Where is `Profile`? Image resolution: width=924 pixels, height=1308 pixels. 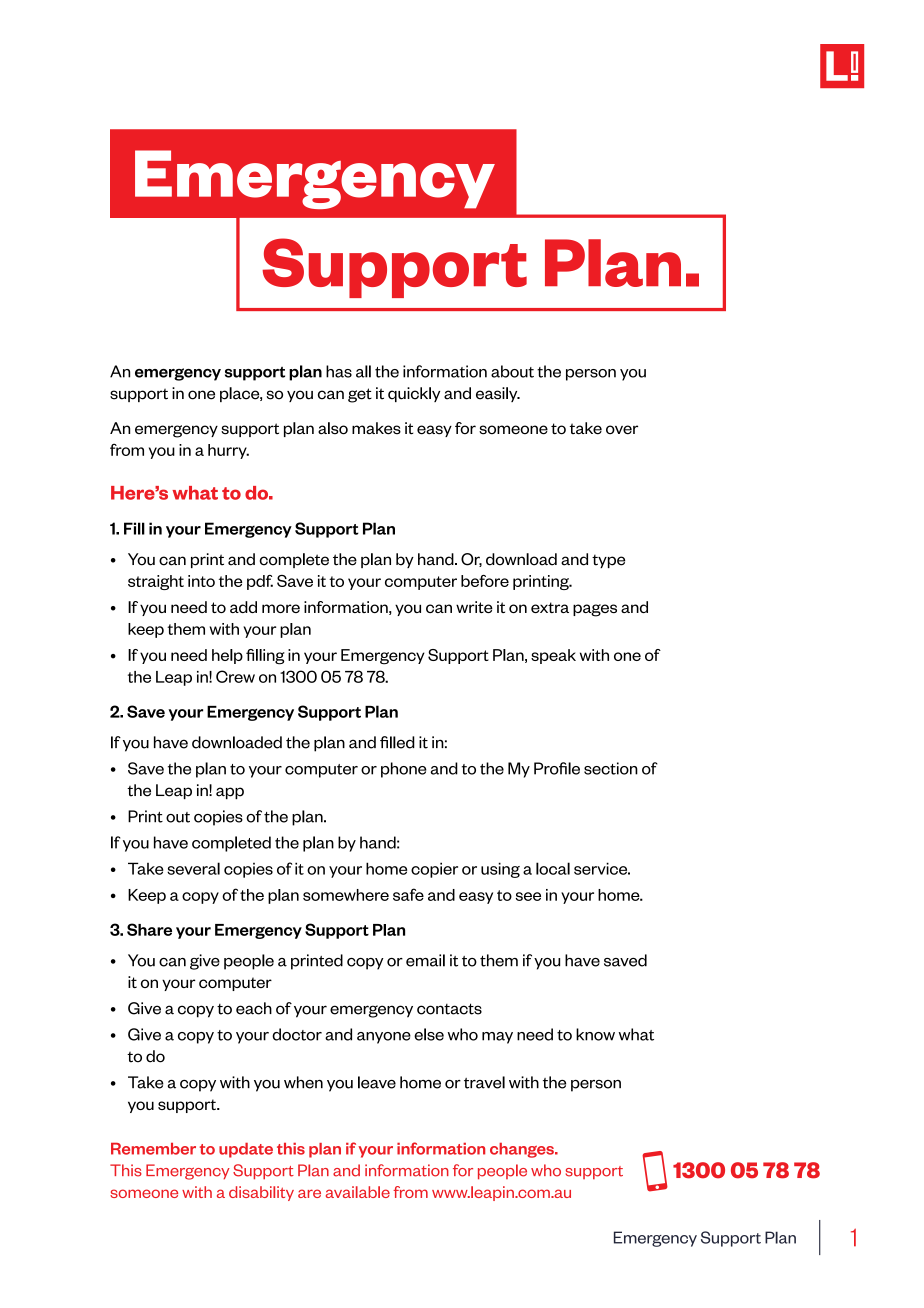
Profile is located at coordinates (557, 768).
